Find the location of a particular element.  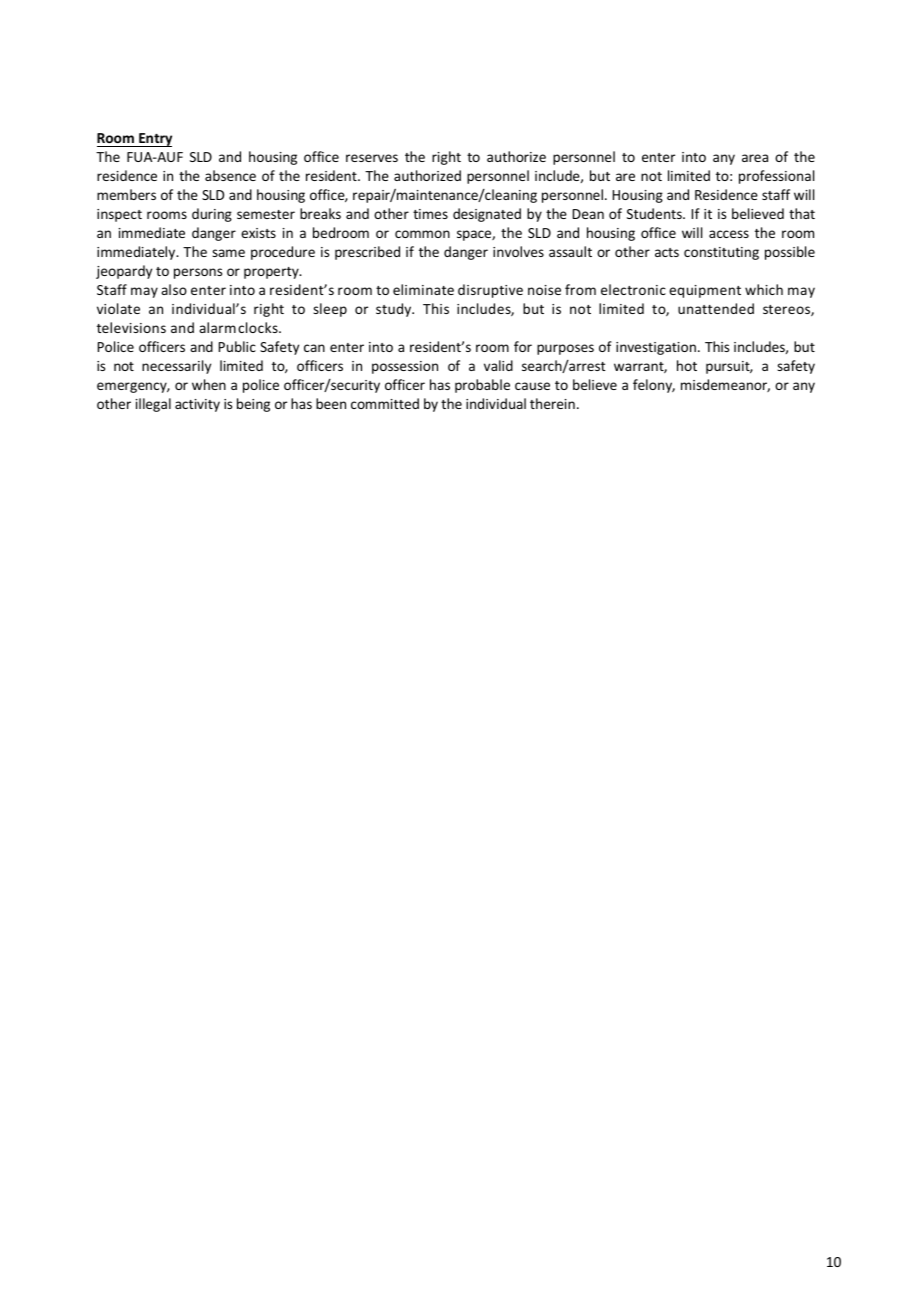

activity is located at coordinates (197, 405).
